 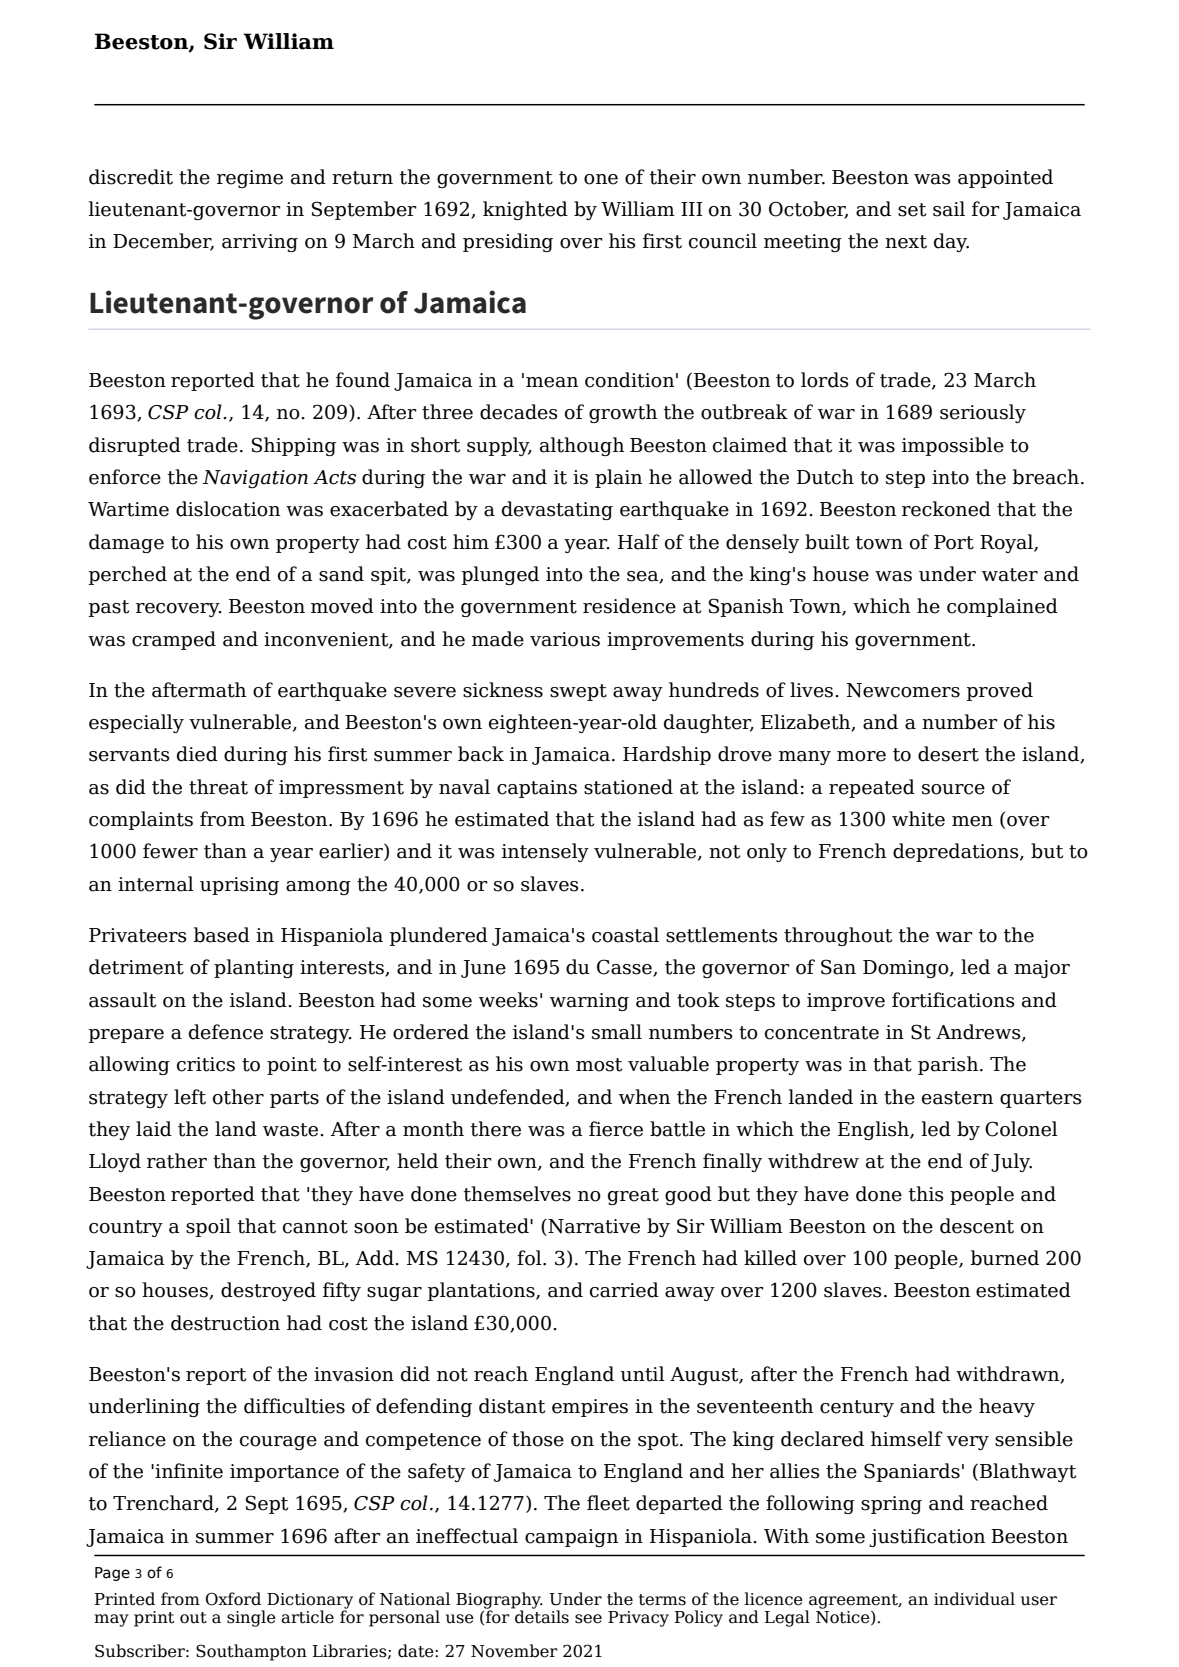 I want to click on cramped, so click(x=174, y=640).
